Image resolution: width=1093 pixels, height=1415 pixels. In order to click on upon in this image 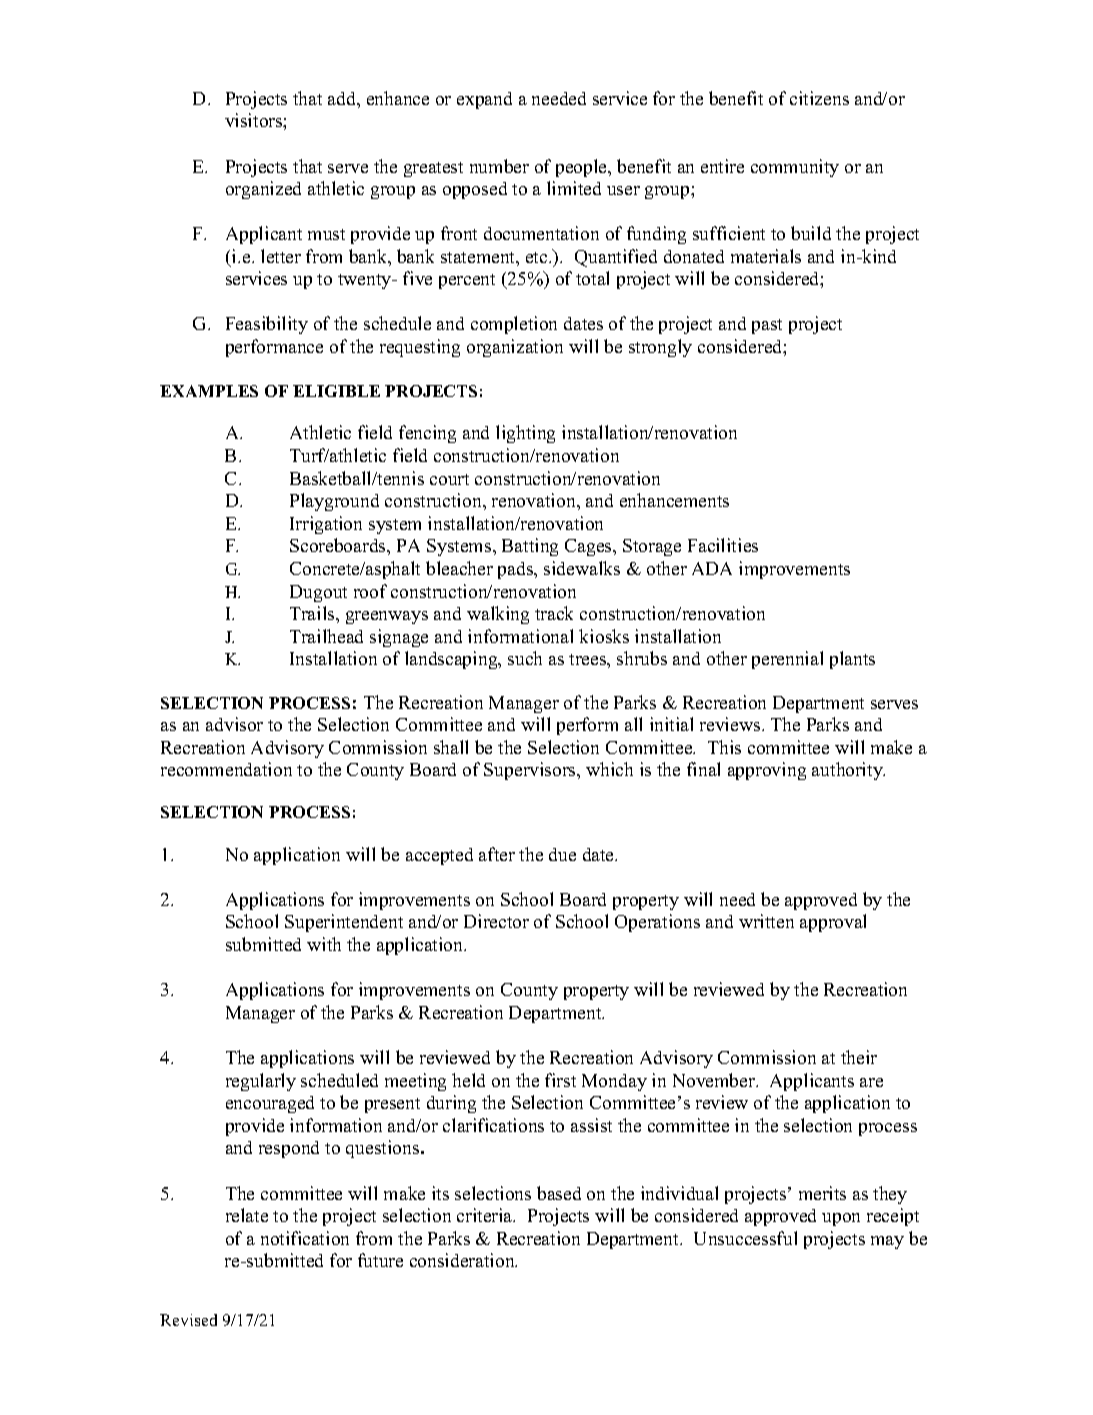, I will do `click(841, 1219)`.
